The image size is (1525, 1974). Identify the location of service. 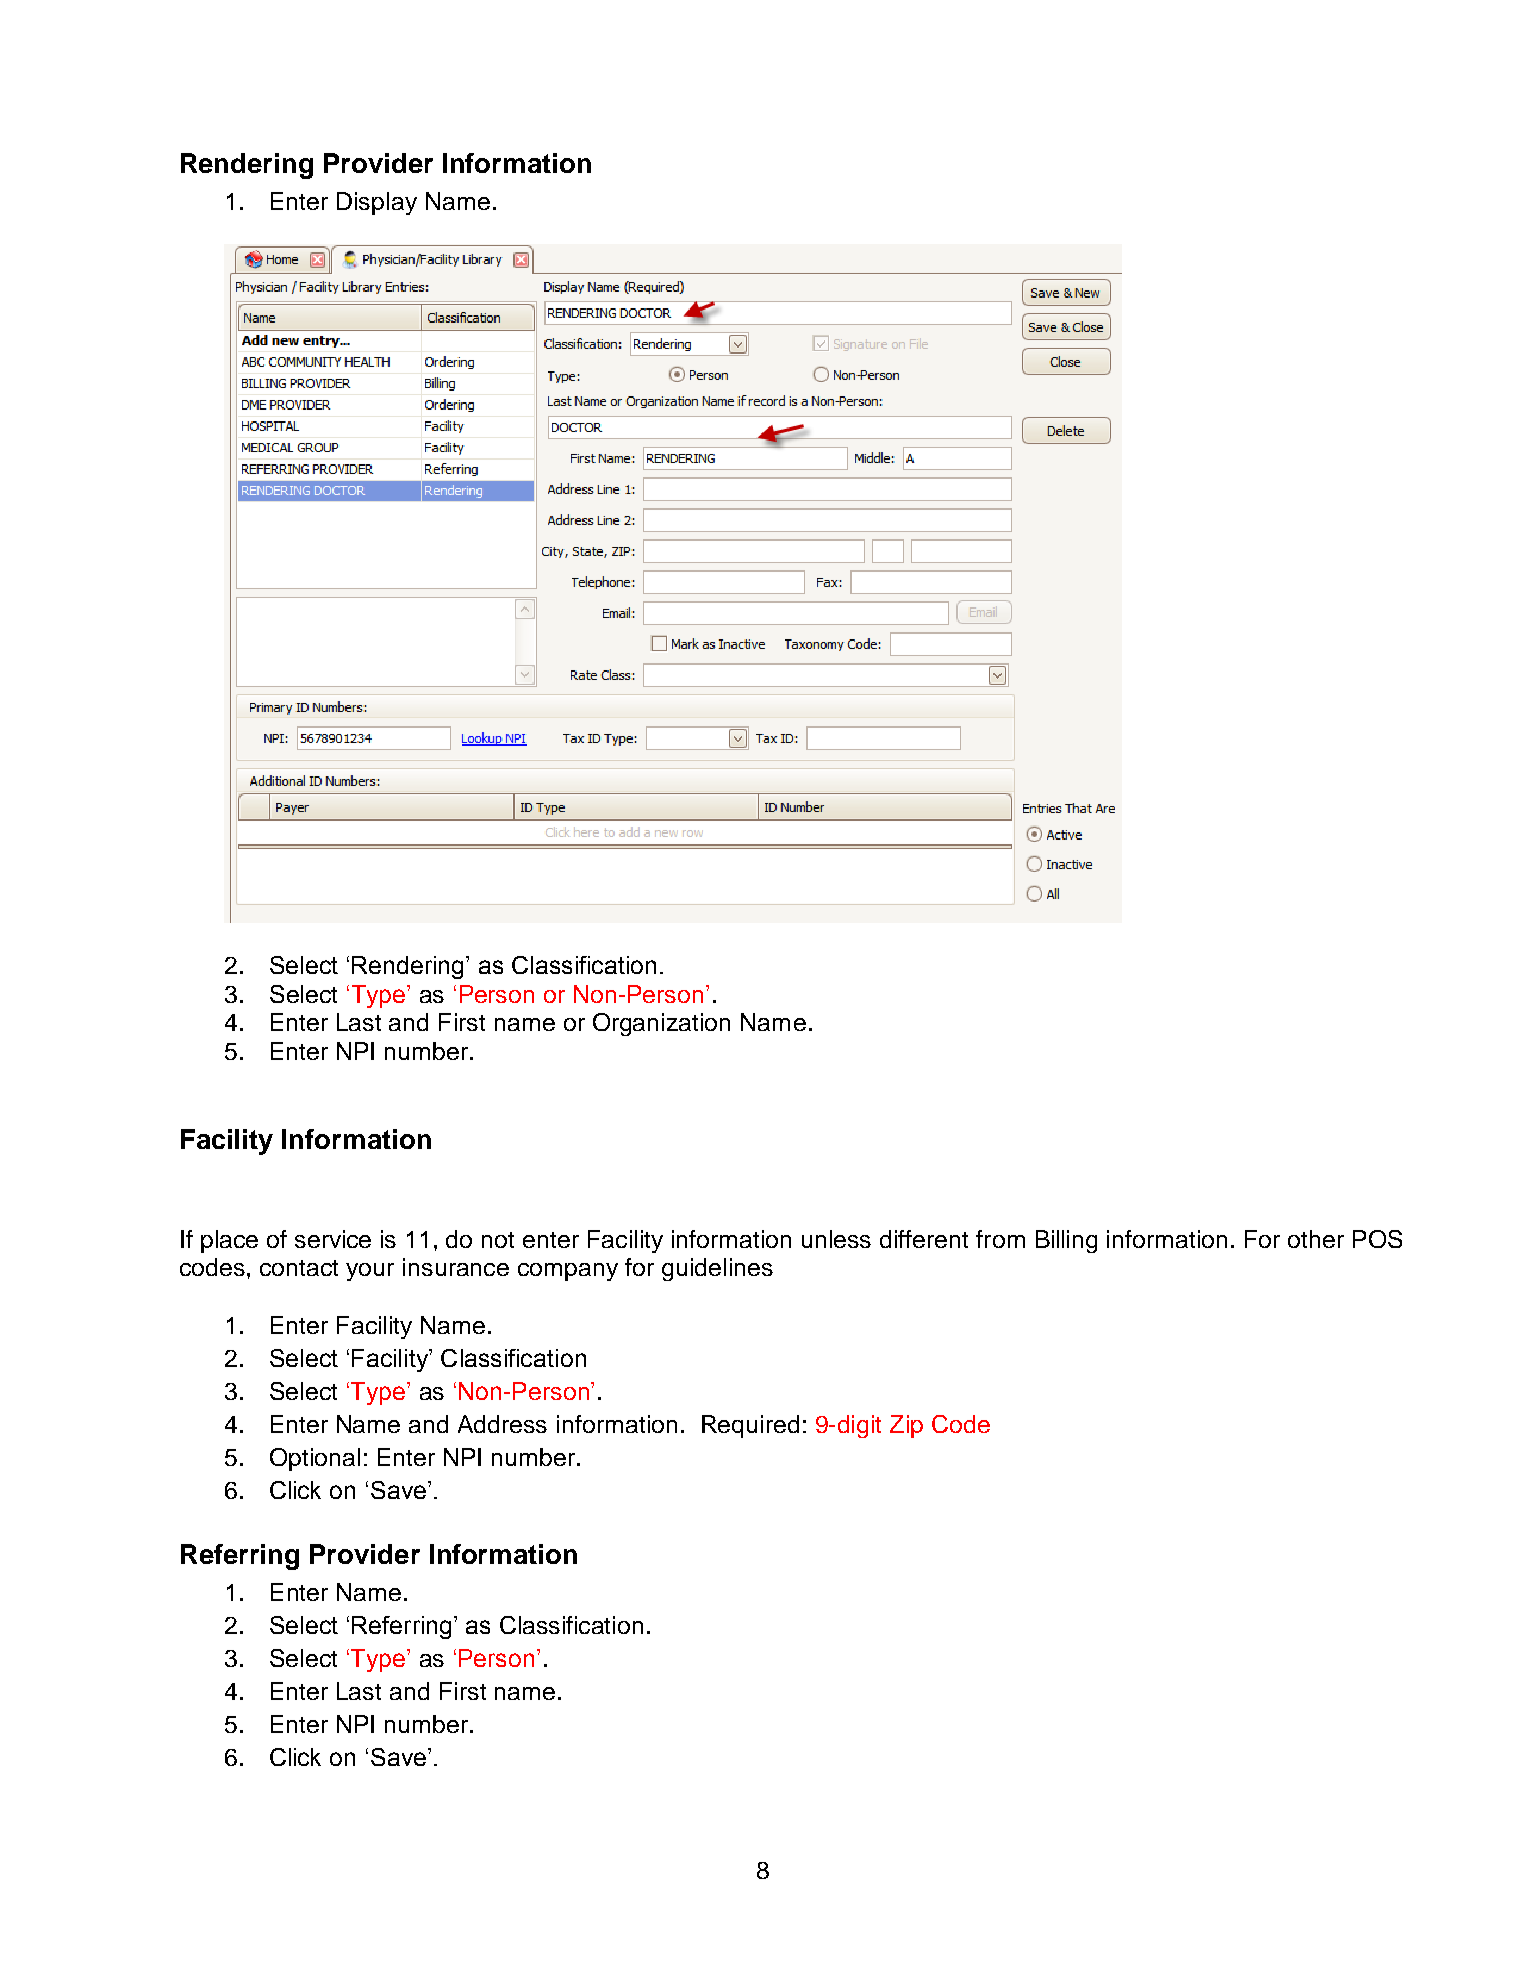
(333, 1239).
